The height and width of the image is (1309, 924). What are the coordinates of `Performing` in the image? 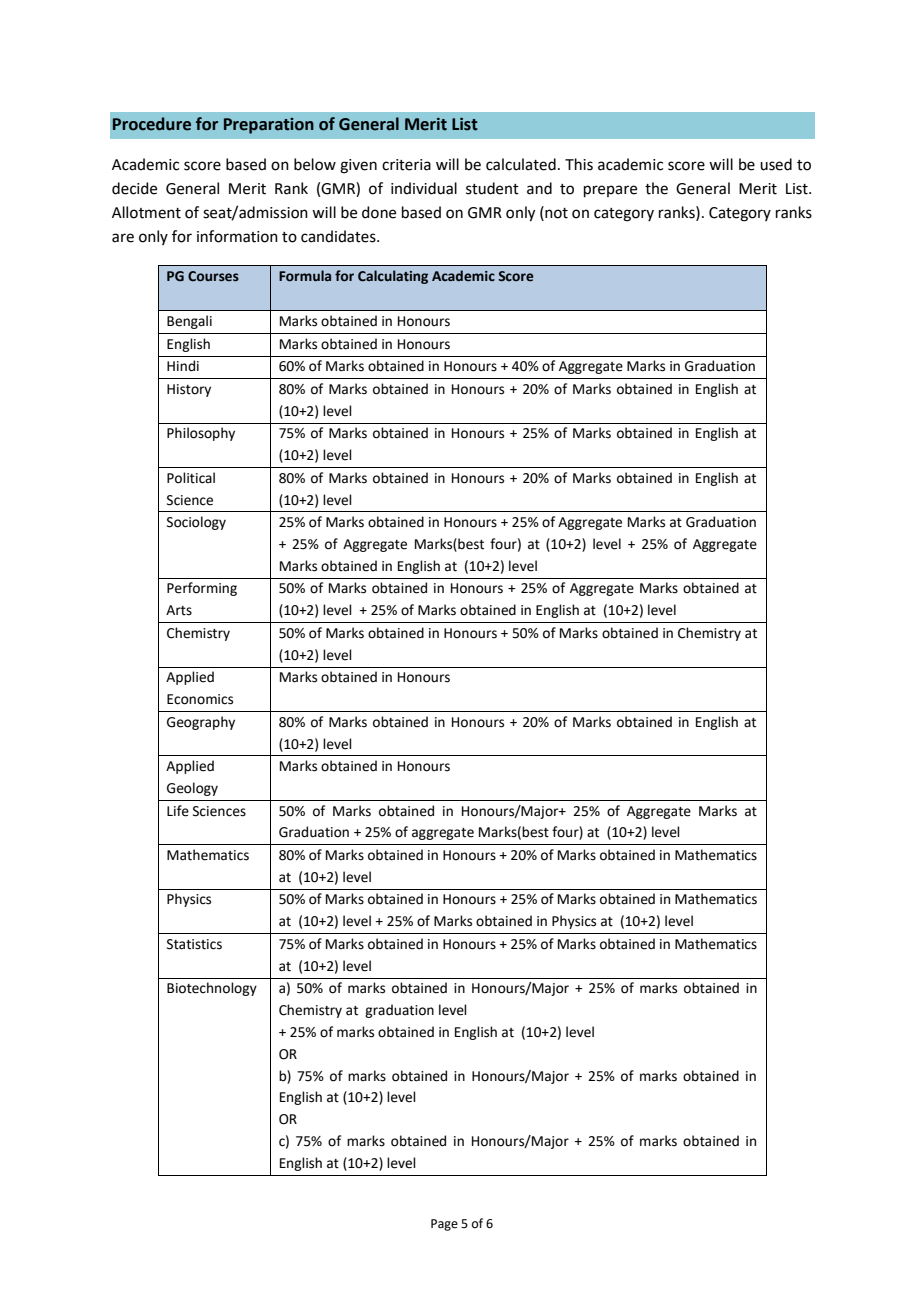 It's located at (202, 589).
